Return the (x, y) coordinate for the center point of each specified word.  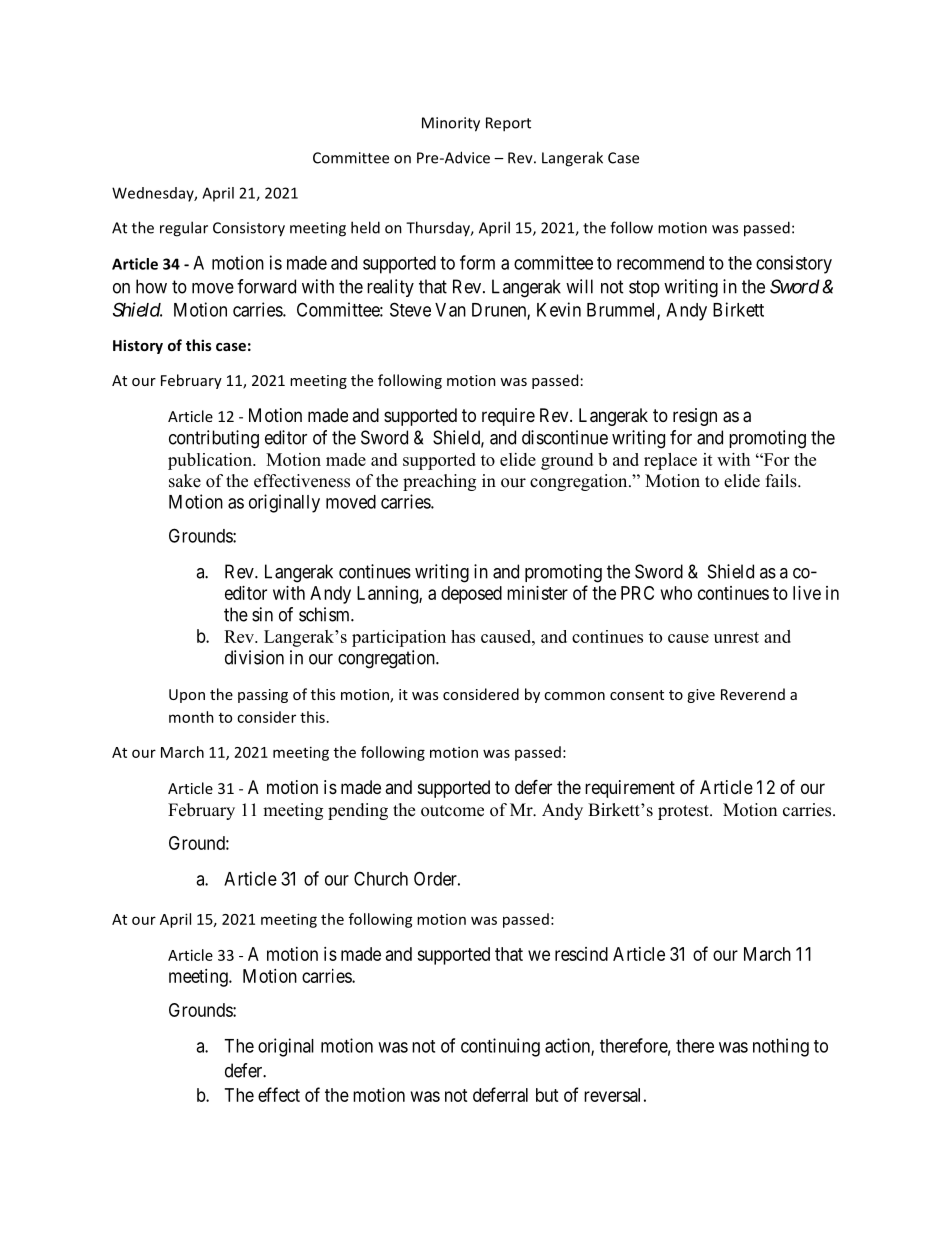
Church (381, 878)
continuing (500, 1047)
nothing (781, 1047)
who (676, 593)
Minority (451, 124)
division (254, 657)
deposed (471, 595)
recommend (660, 263)
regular (184, 229)
